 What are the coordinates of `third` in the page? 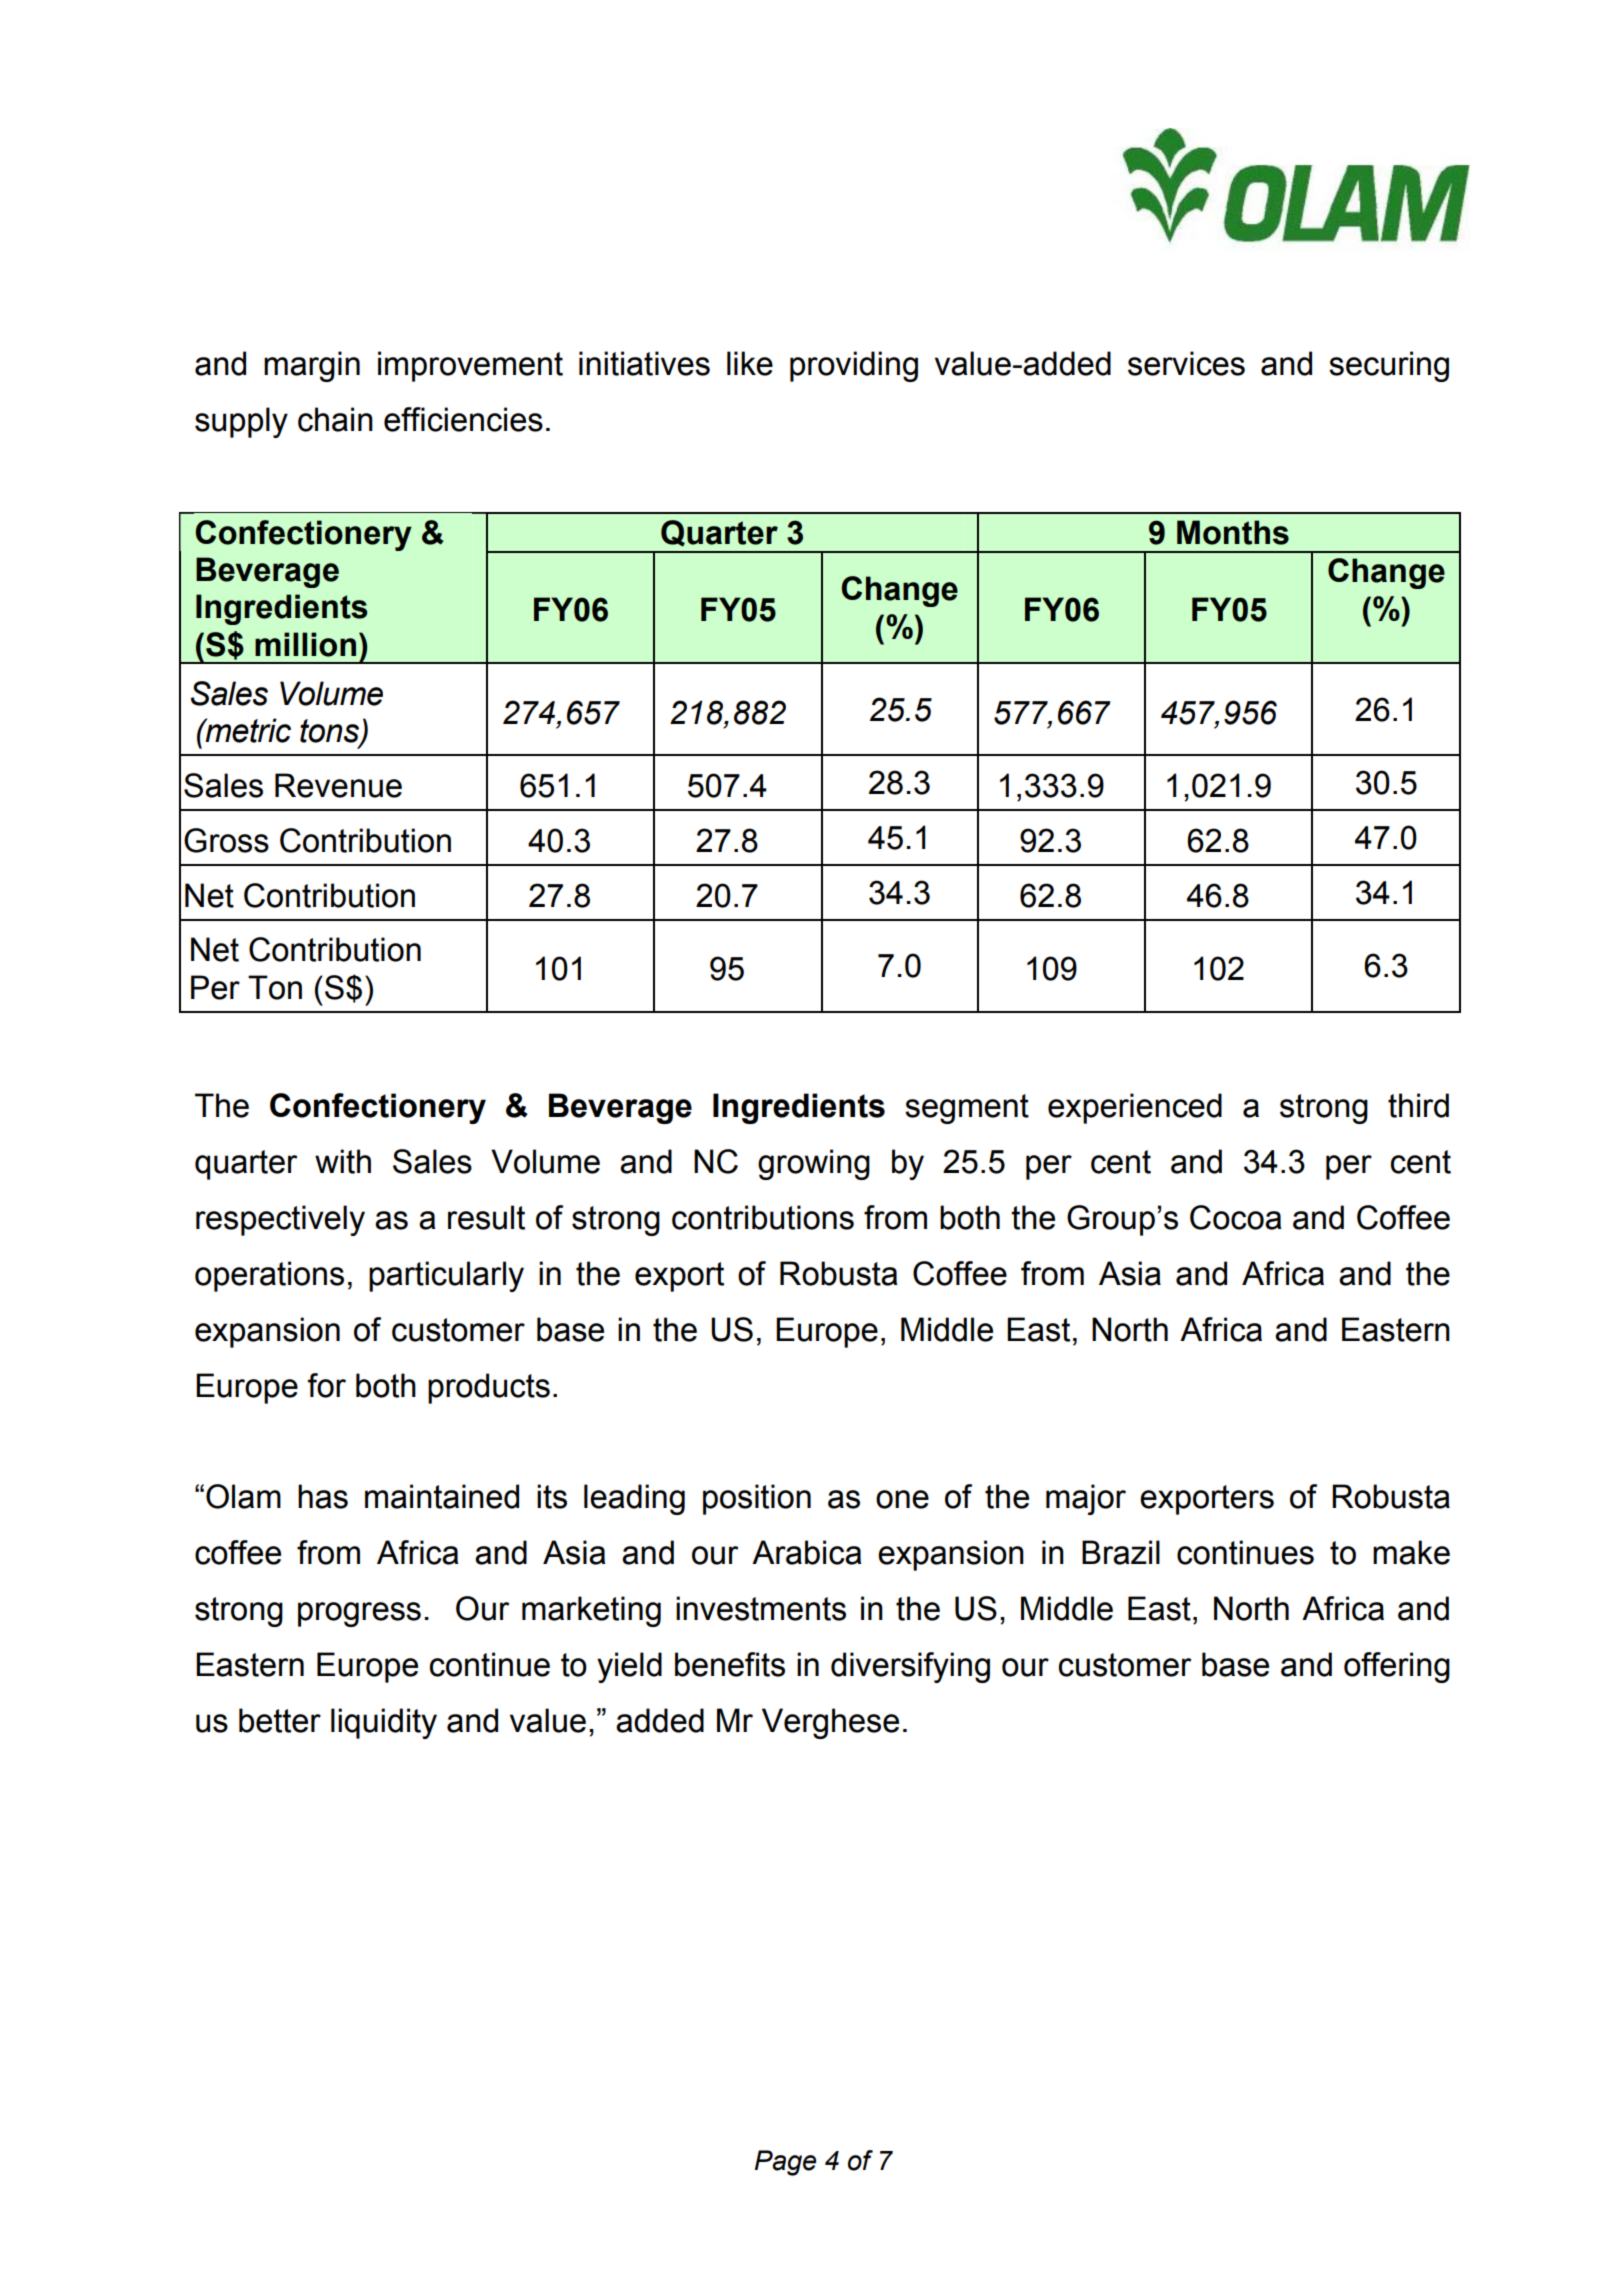 It's located at (1418, 1105).
